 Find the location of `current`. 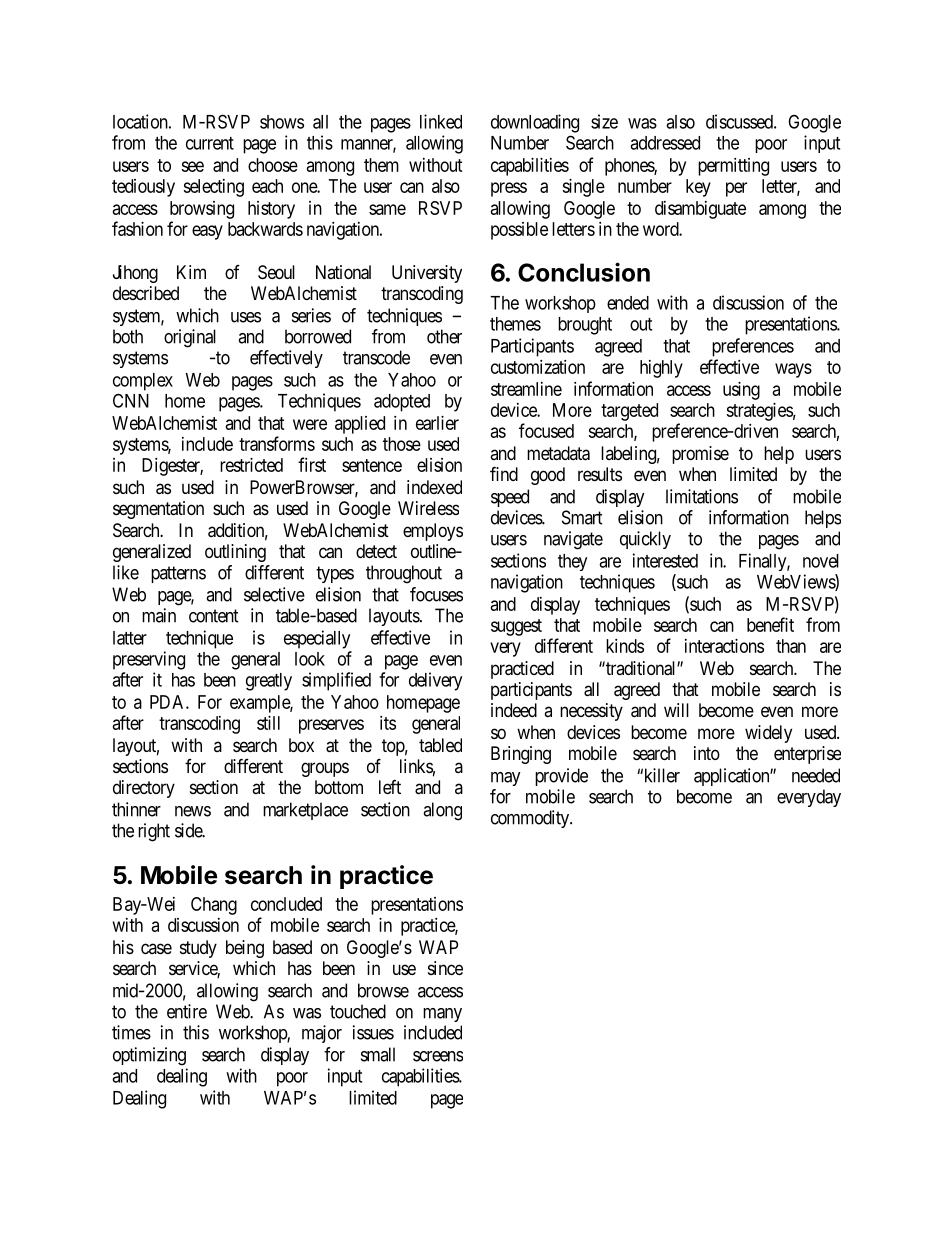

current is located at coordinates (210, 143).
